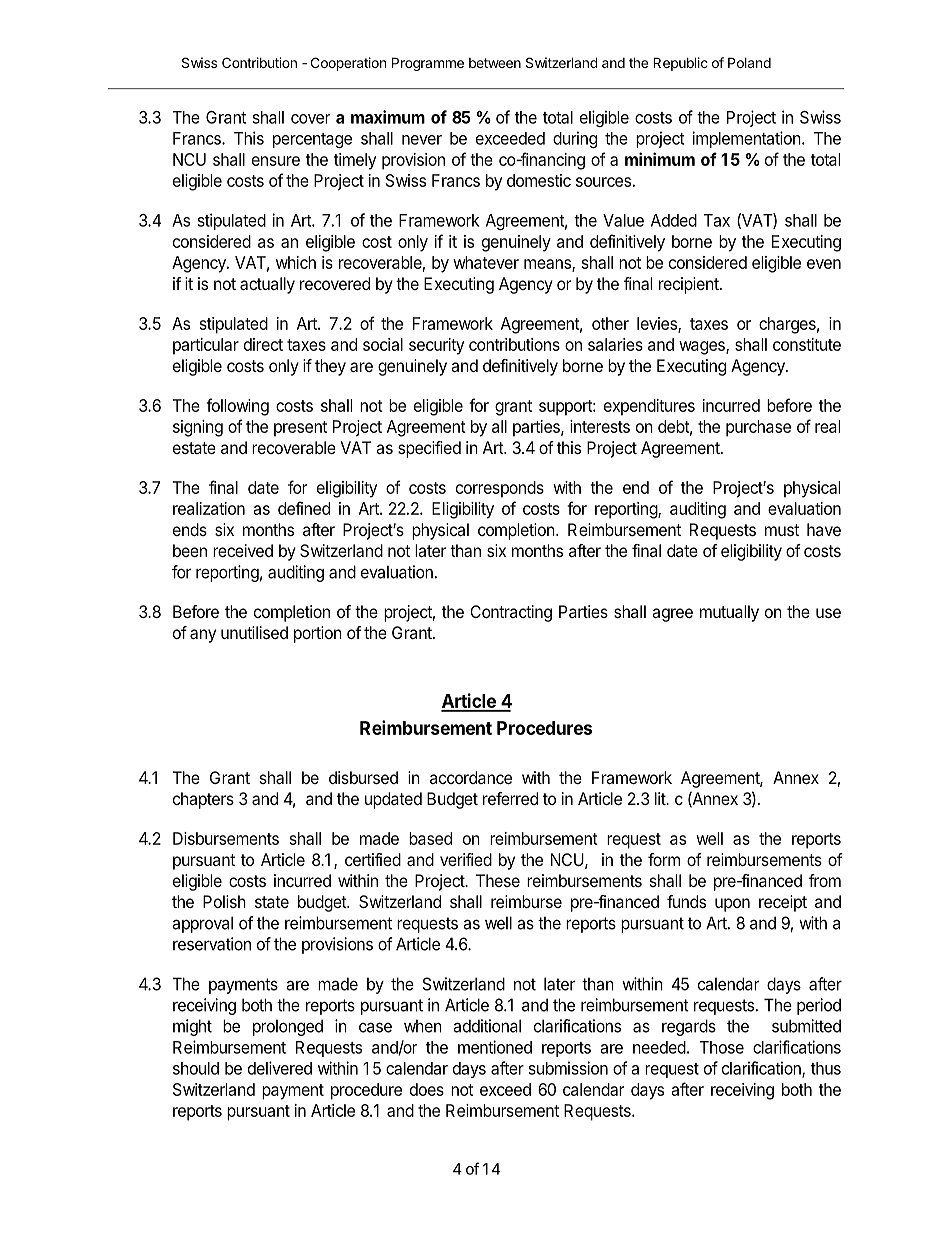 The width and height of the screenshot is (952, 1233). Describe the element at coordinates (436, 346) in the screenshot. I see `security` at that location.
